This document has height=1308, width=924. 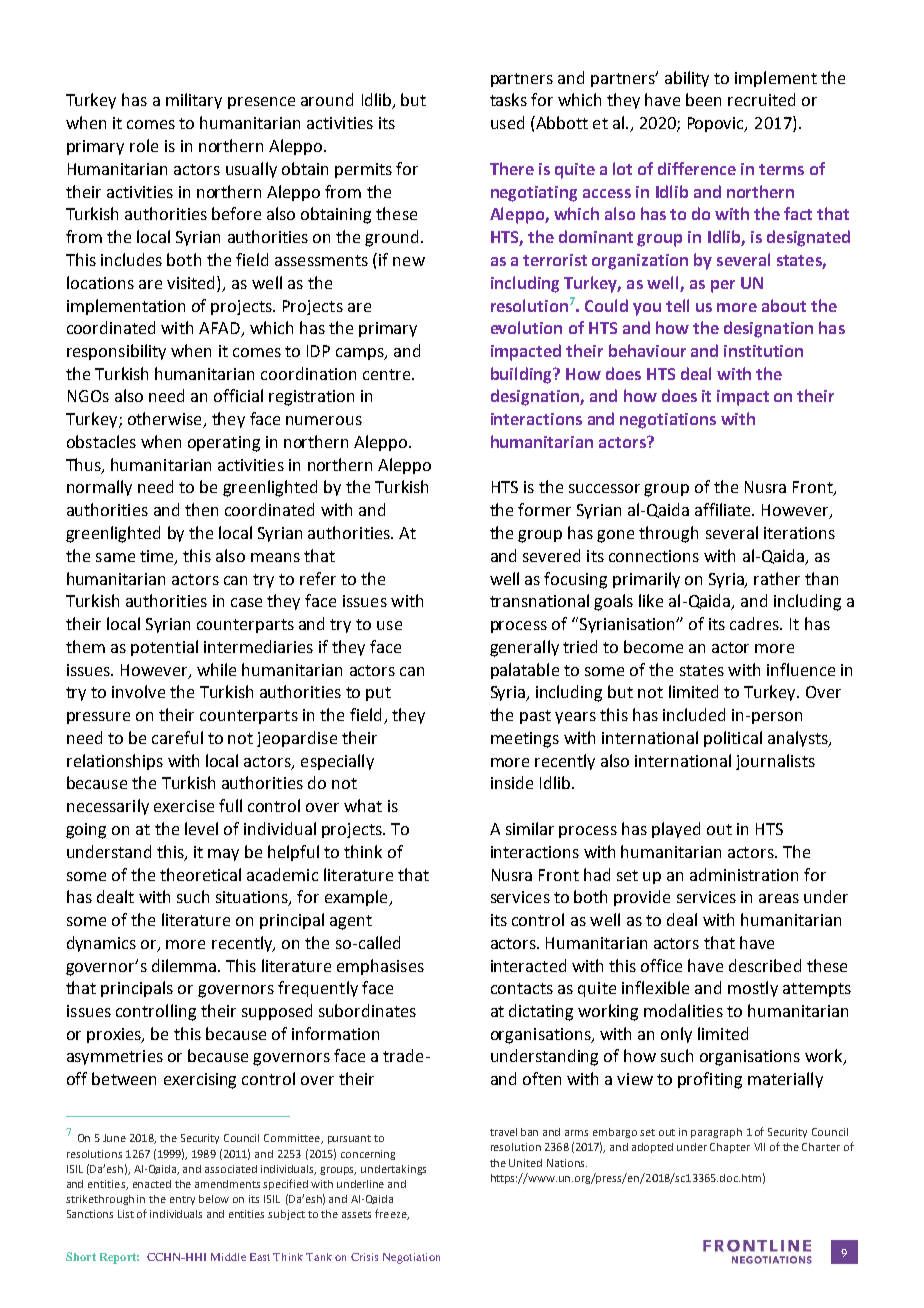 What do you see at coordinates (765, 965) in the document?
I see `described` at bounding box center [765, 965].
